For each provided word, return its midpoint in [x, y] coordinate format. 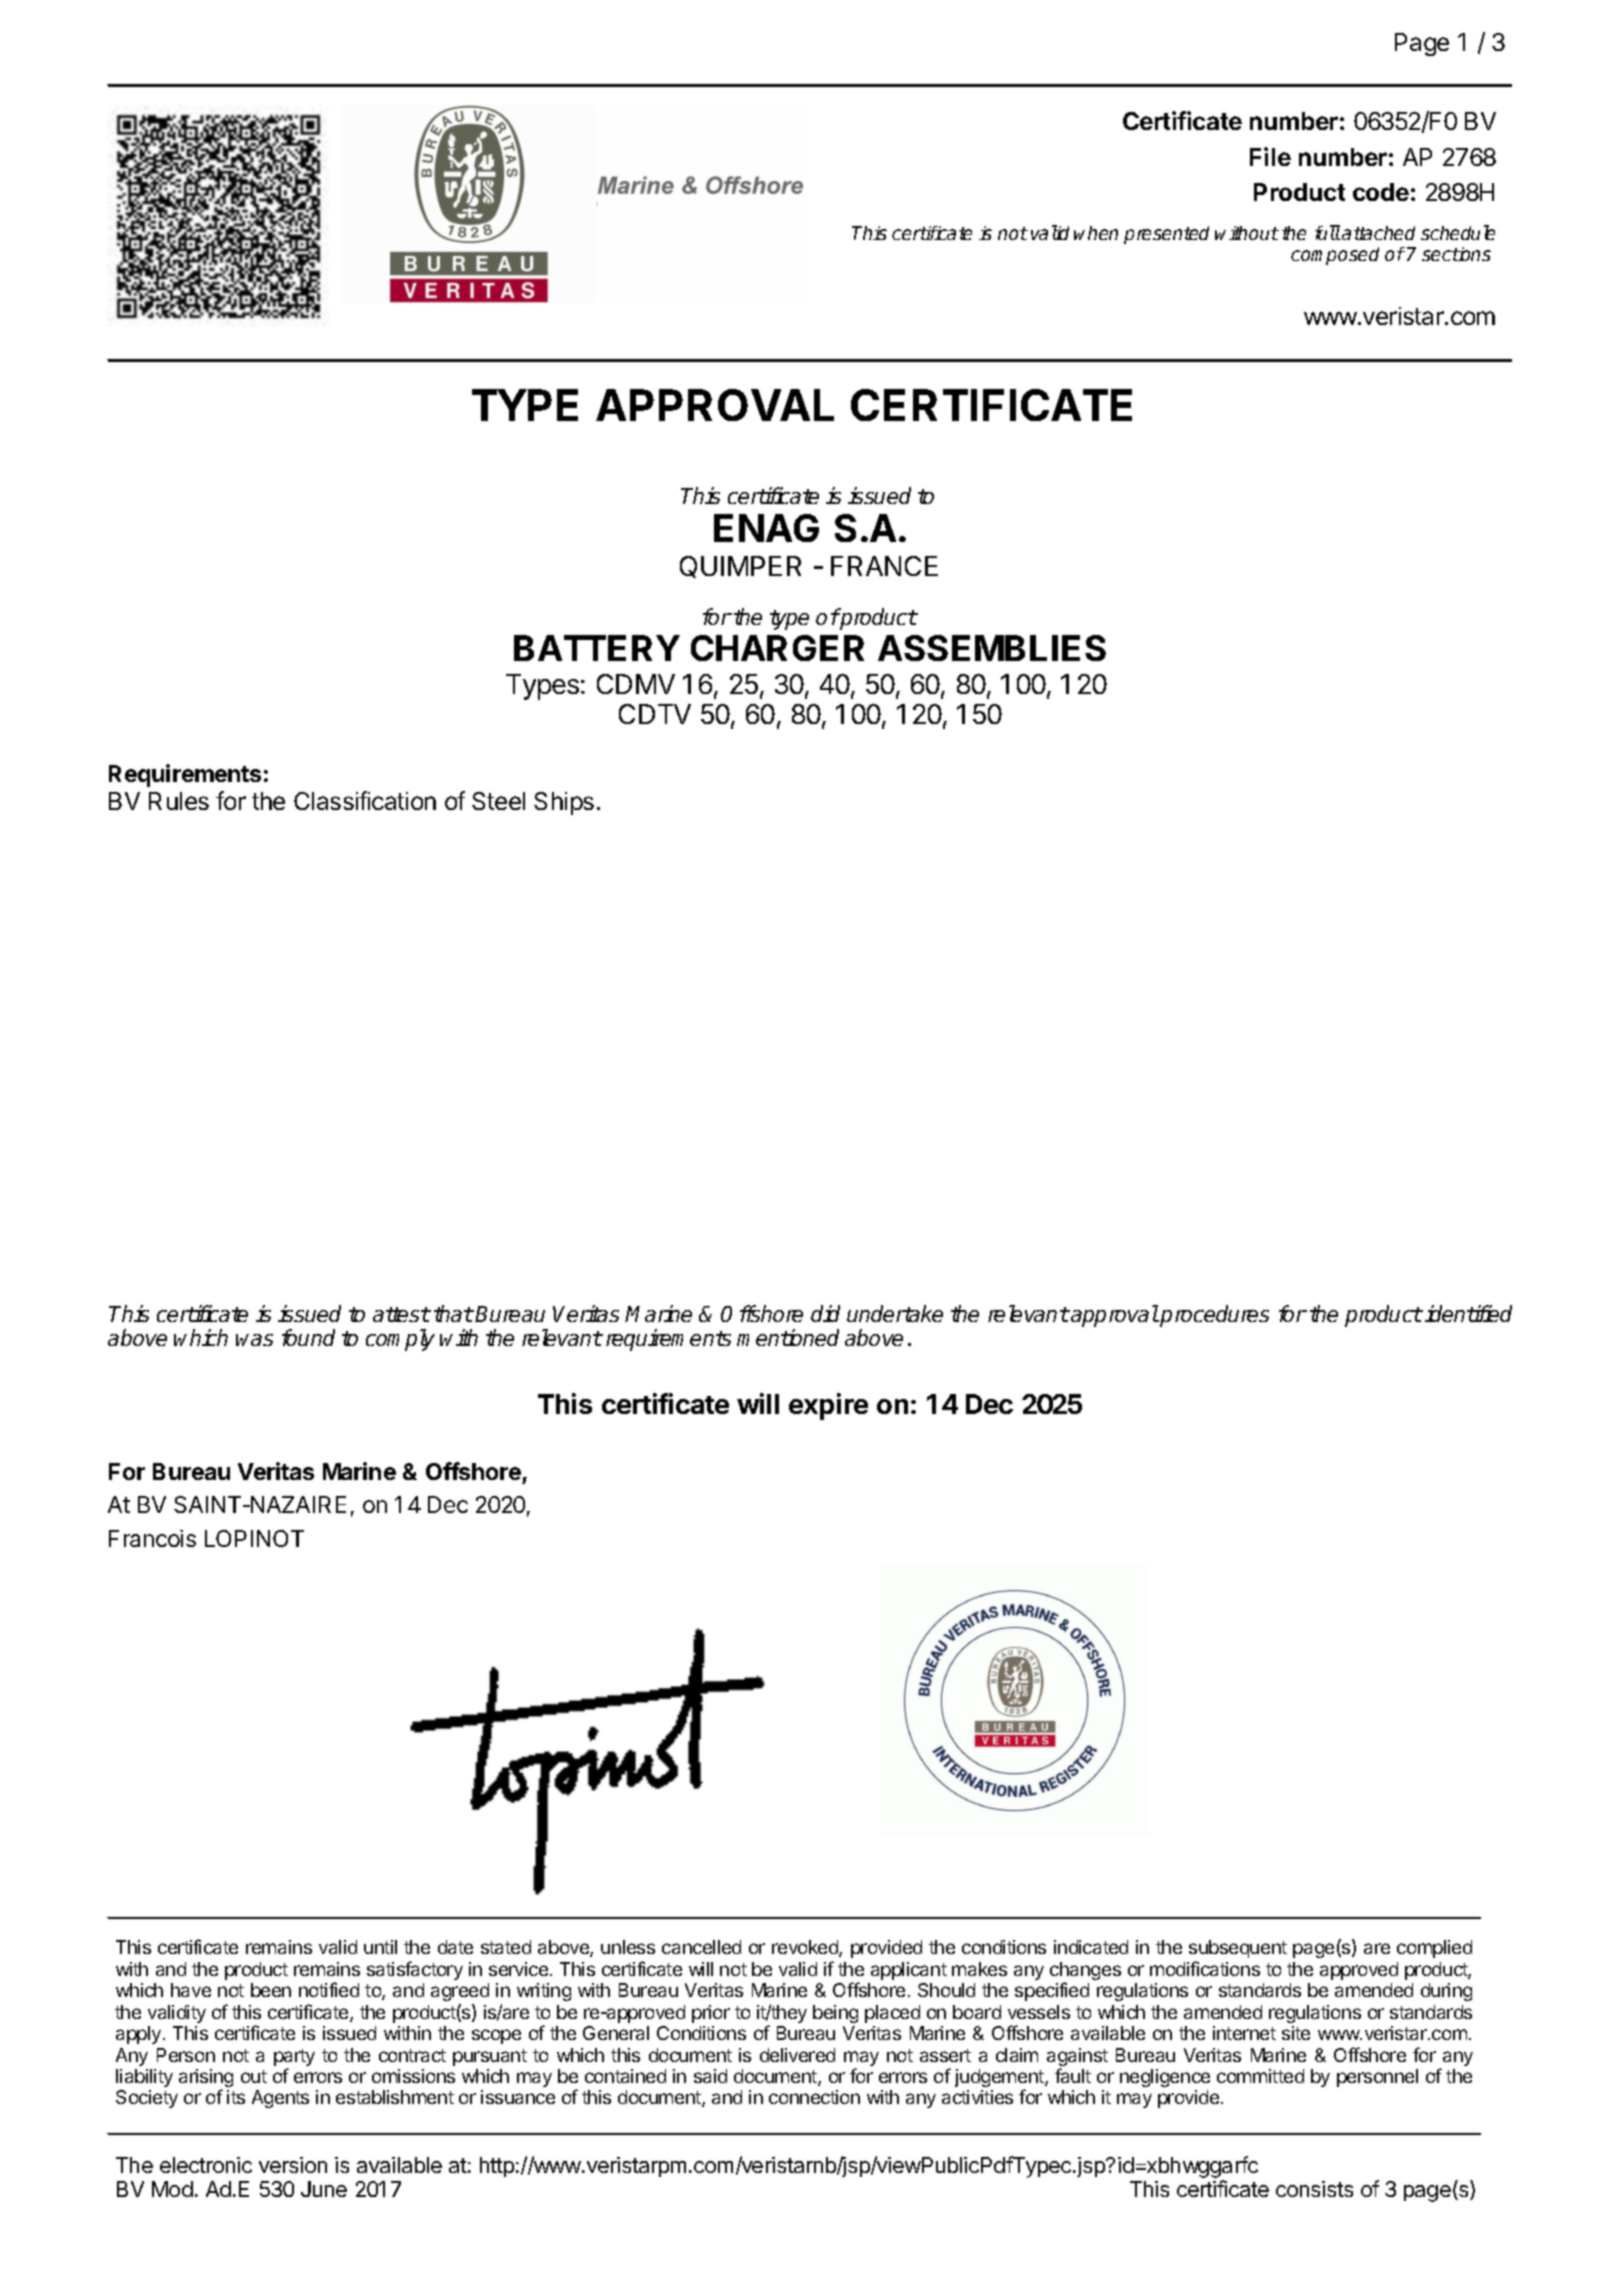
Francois [152, 1538]
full [1328, 232]
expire [828, 1406]
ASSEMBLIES [992, 648]
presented [1166, 235]
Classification [365, 800]
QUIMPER [740, 567]
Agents [280, 2099]
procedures [1214, 1316]
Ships [564, 803]
